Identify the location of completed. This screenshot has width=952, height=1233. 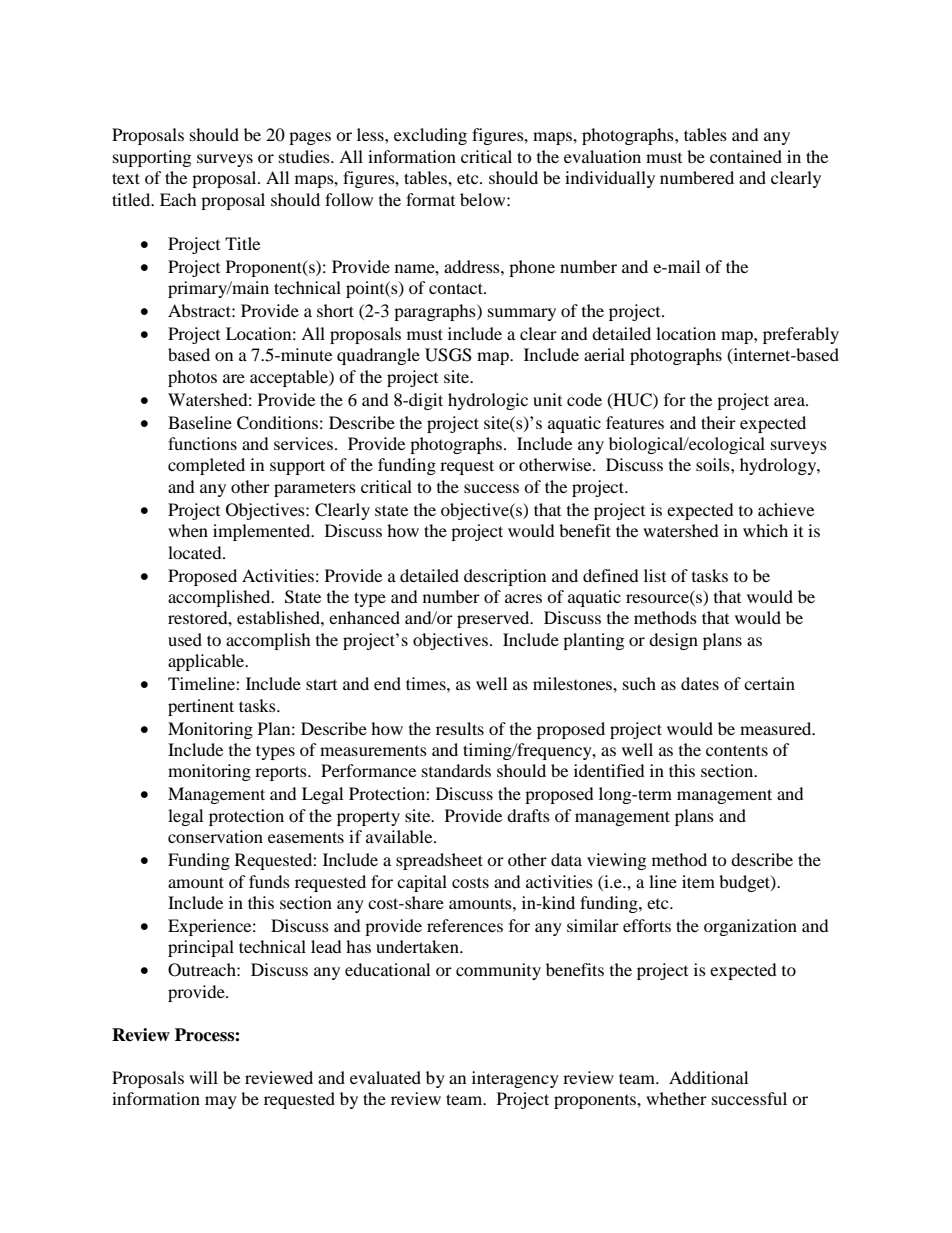
(206, 466).
